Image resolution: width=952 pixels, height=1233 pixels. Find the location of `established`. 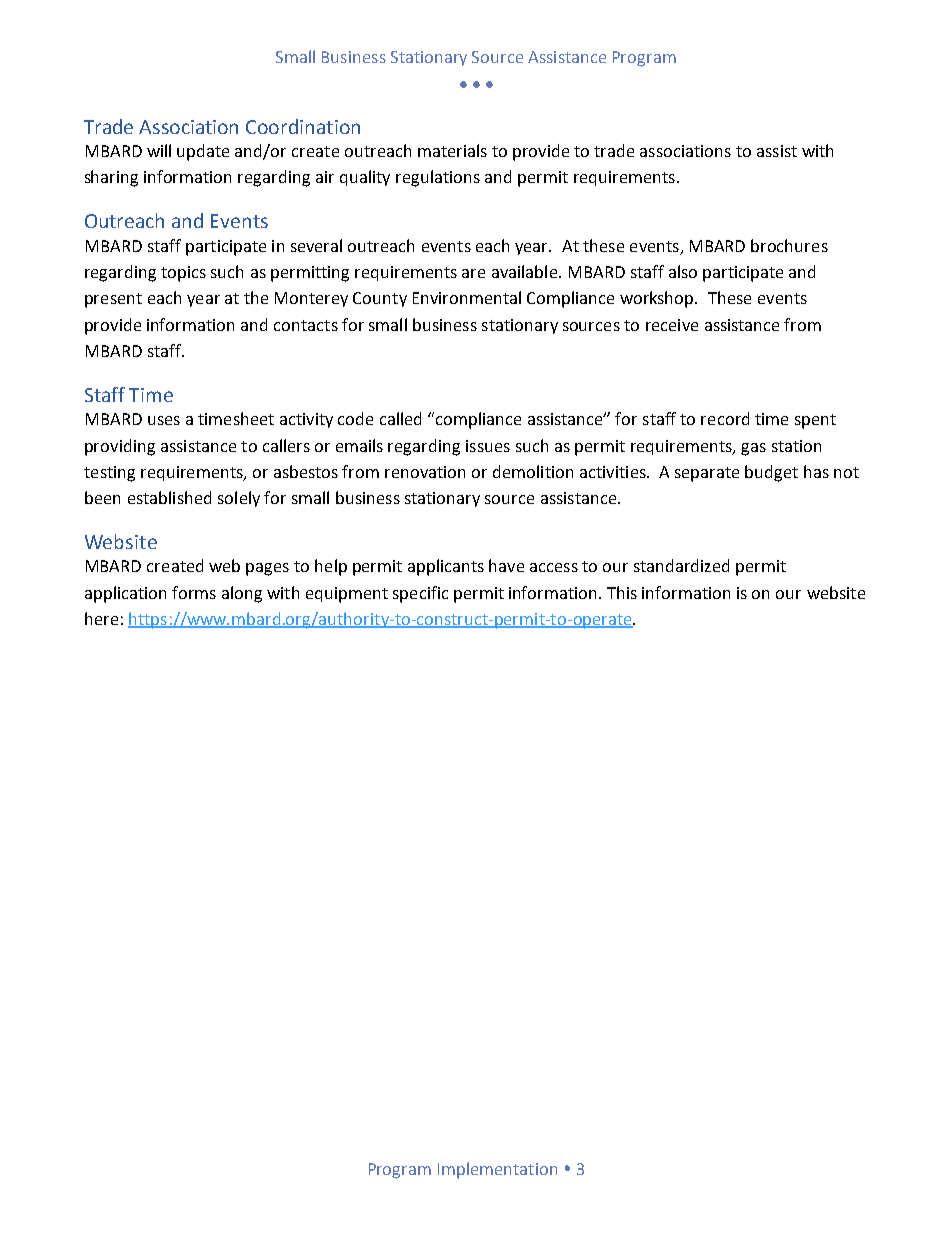

established is located at coordinates (169, 497).
